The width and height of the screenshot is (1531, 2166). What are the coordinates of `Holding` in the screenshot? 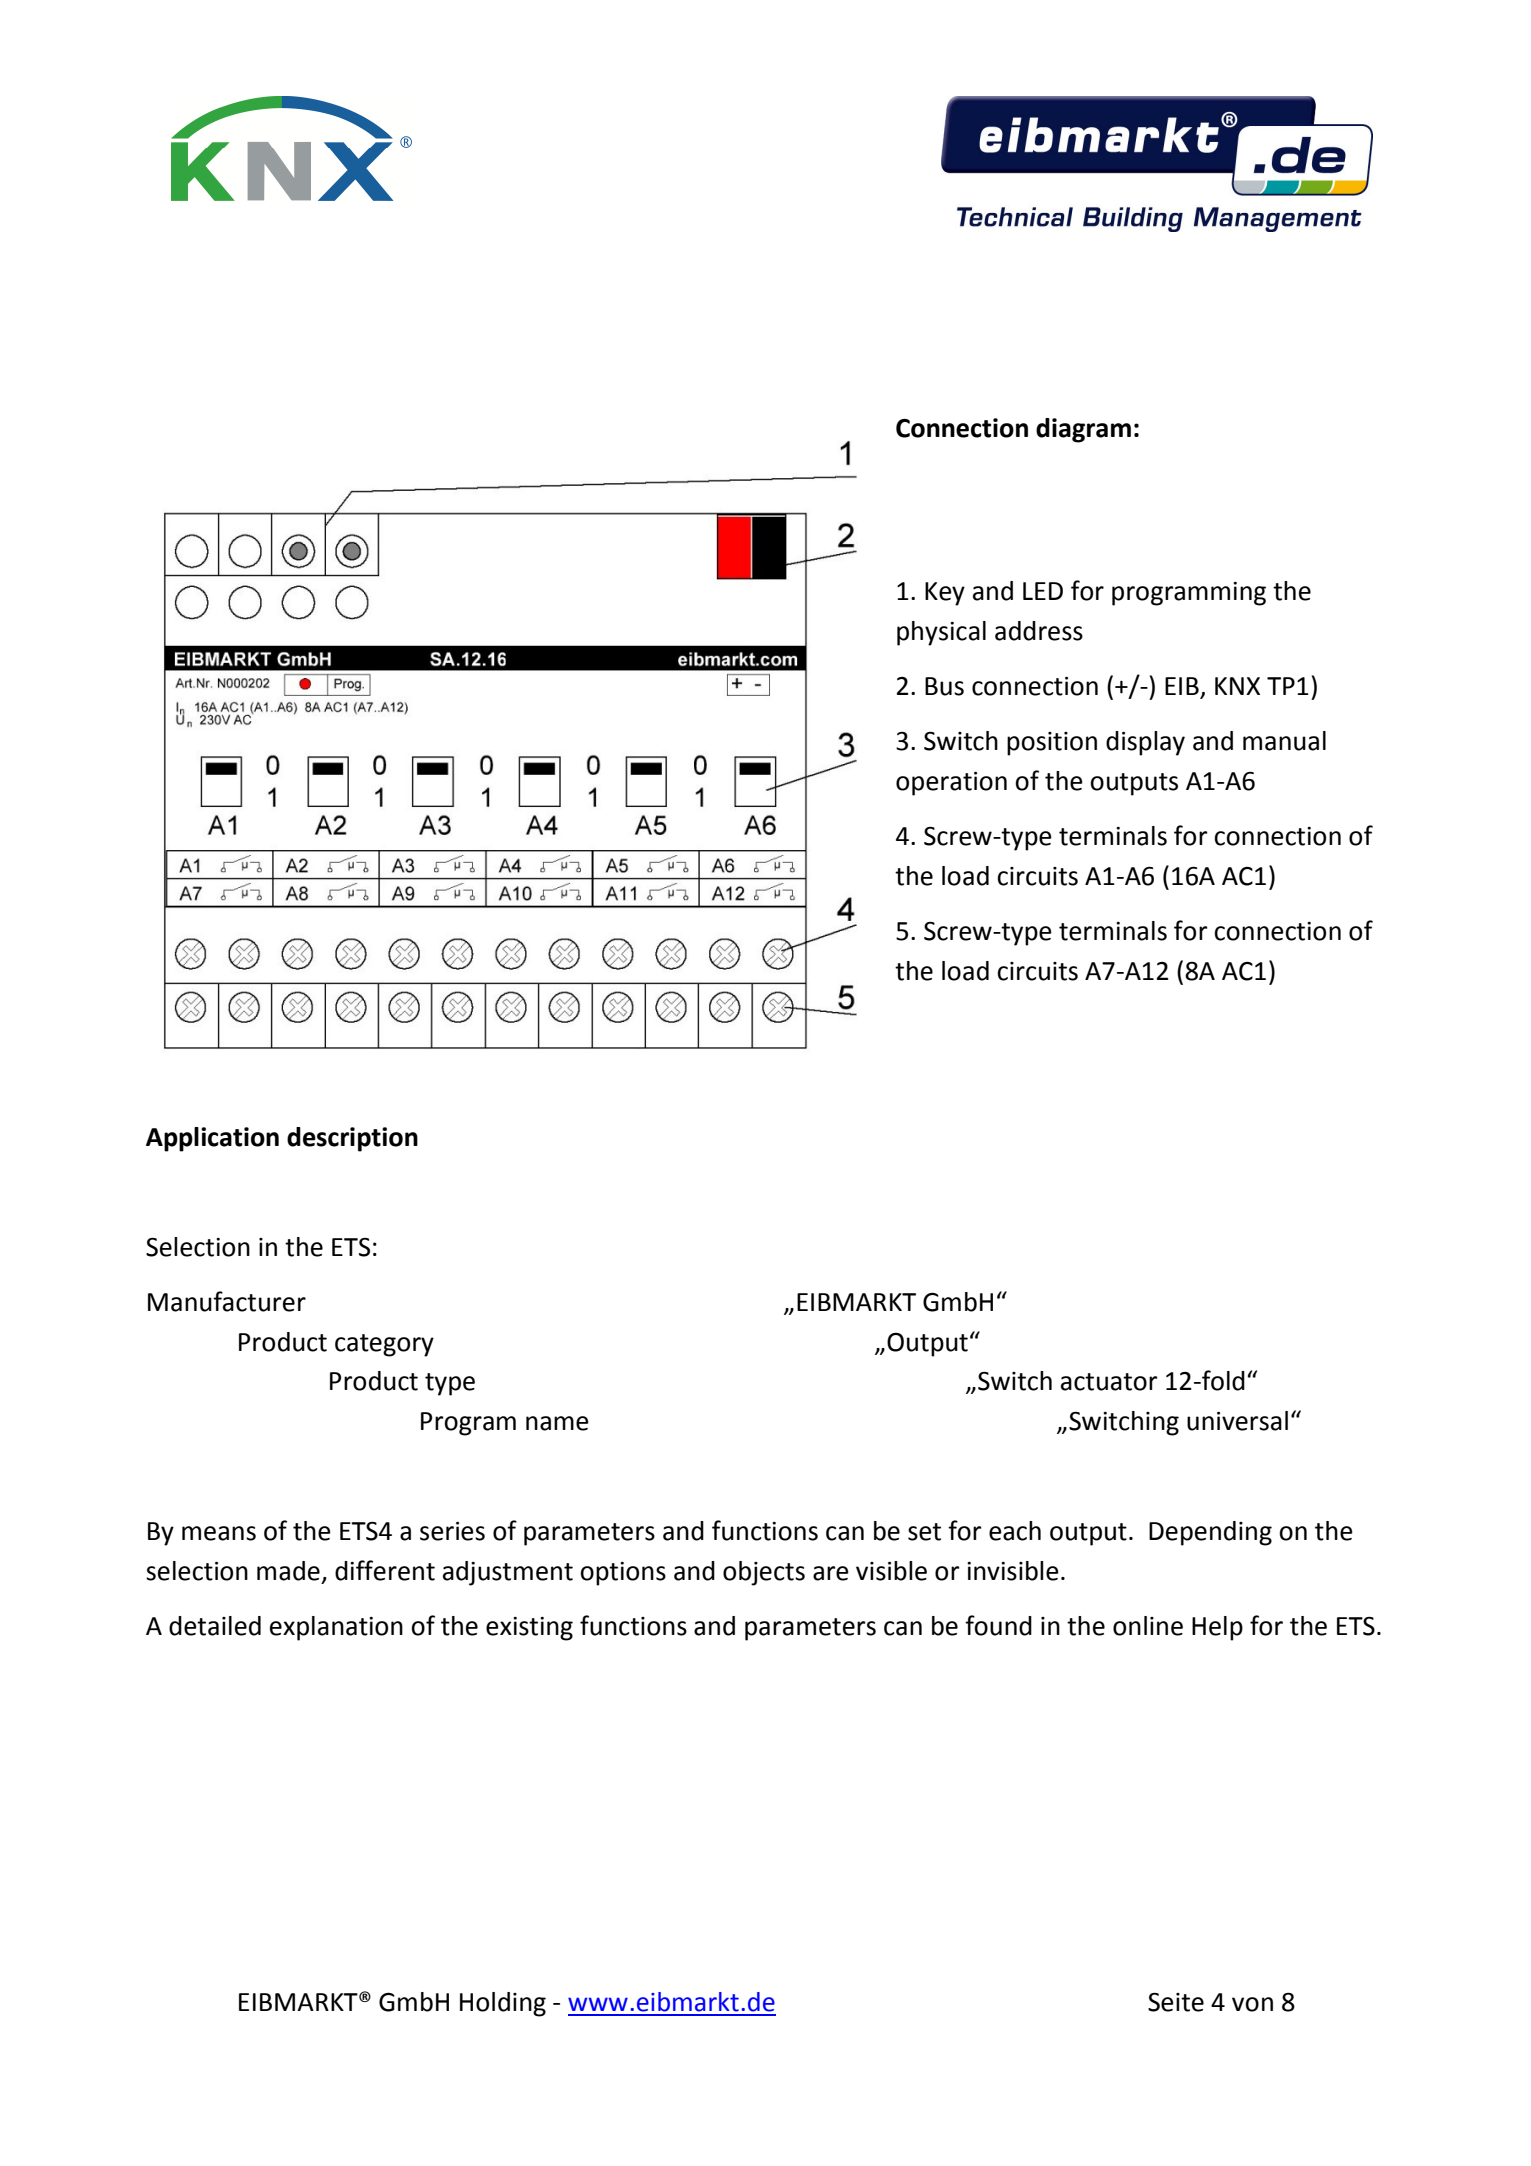 It's located at (503, 2004).
